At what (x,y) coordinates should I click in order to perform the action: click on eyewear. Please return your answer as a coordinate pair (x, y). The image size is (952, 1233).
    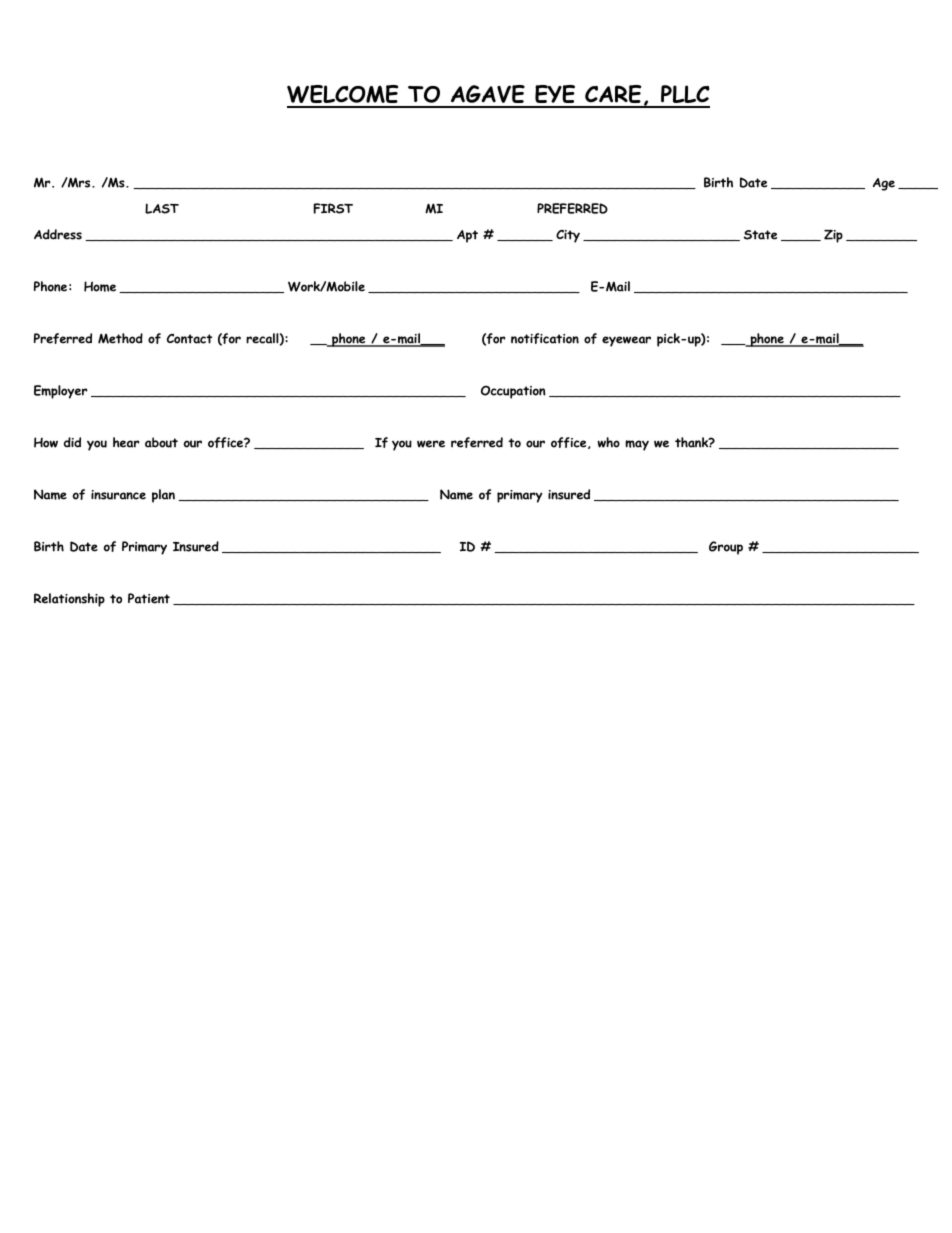
    Looking at the image, I should click on (626, 341).
